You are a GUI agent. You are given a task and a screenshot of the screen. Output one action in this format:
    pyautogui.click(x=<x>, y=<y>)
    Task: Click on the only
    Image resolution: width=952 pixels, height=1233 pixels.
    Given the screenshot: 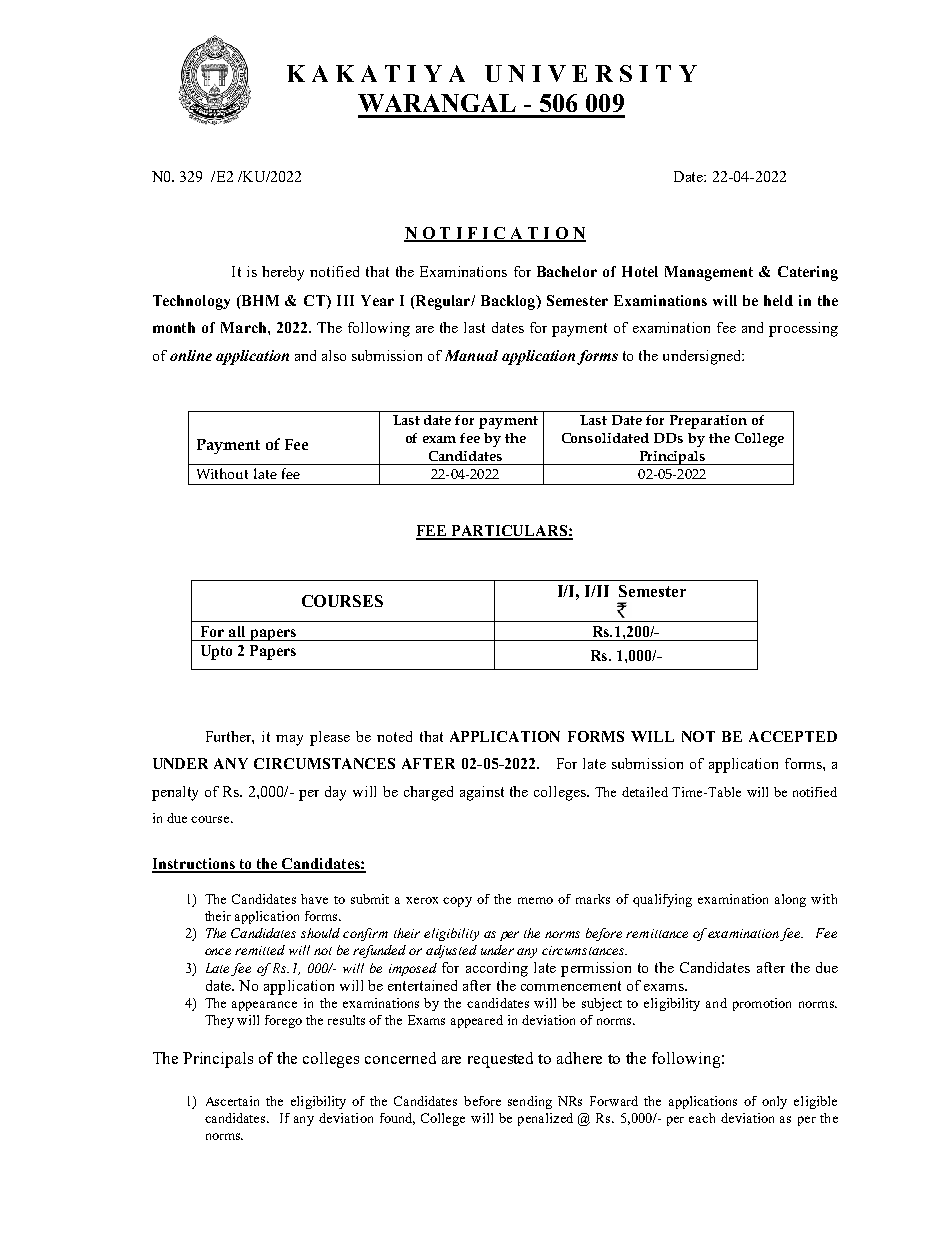 What is the action you would take?
    pyautogui.click(x=774, y=1102)
